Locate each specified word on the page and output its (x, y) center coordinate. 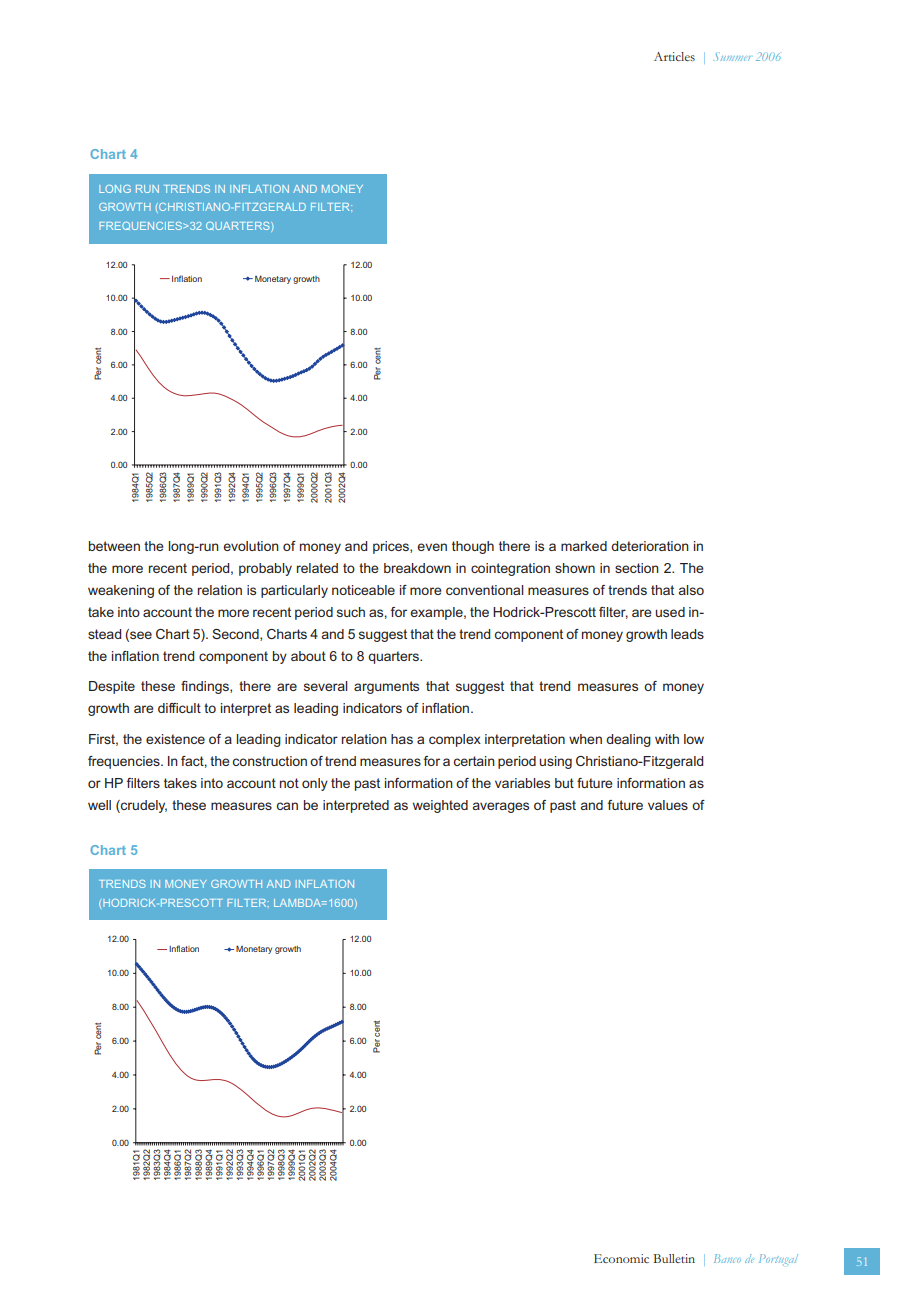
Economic (621, 1258)
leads (687, 634)
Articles (674, 56)
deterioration (650, 546)
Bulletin (674, 1258)
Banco (727, 1258)
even (432, 547)
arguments (386, 687)
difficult (179, 708)
